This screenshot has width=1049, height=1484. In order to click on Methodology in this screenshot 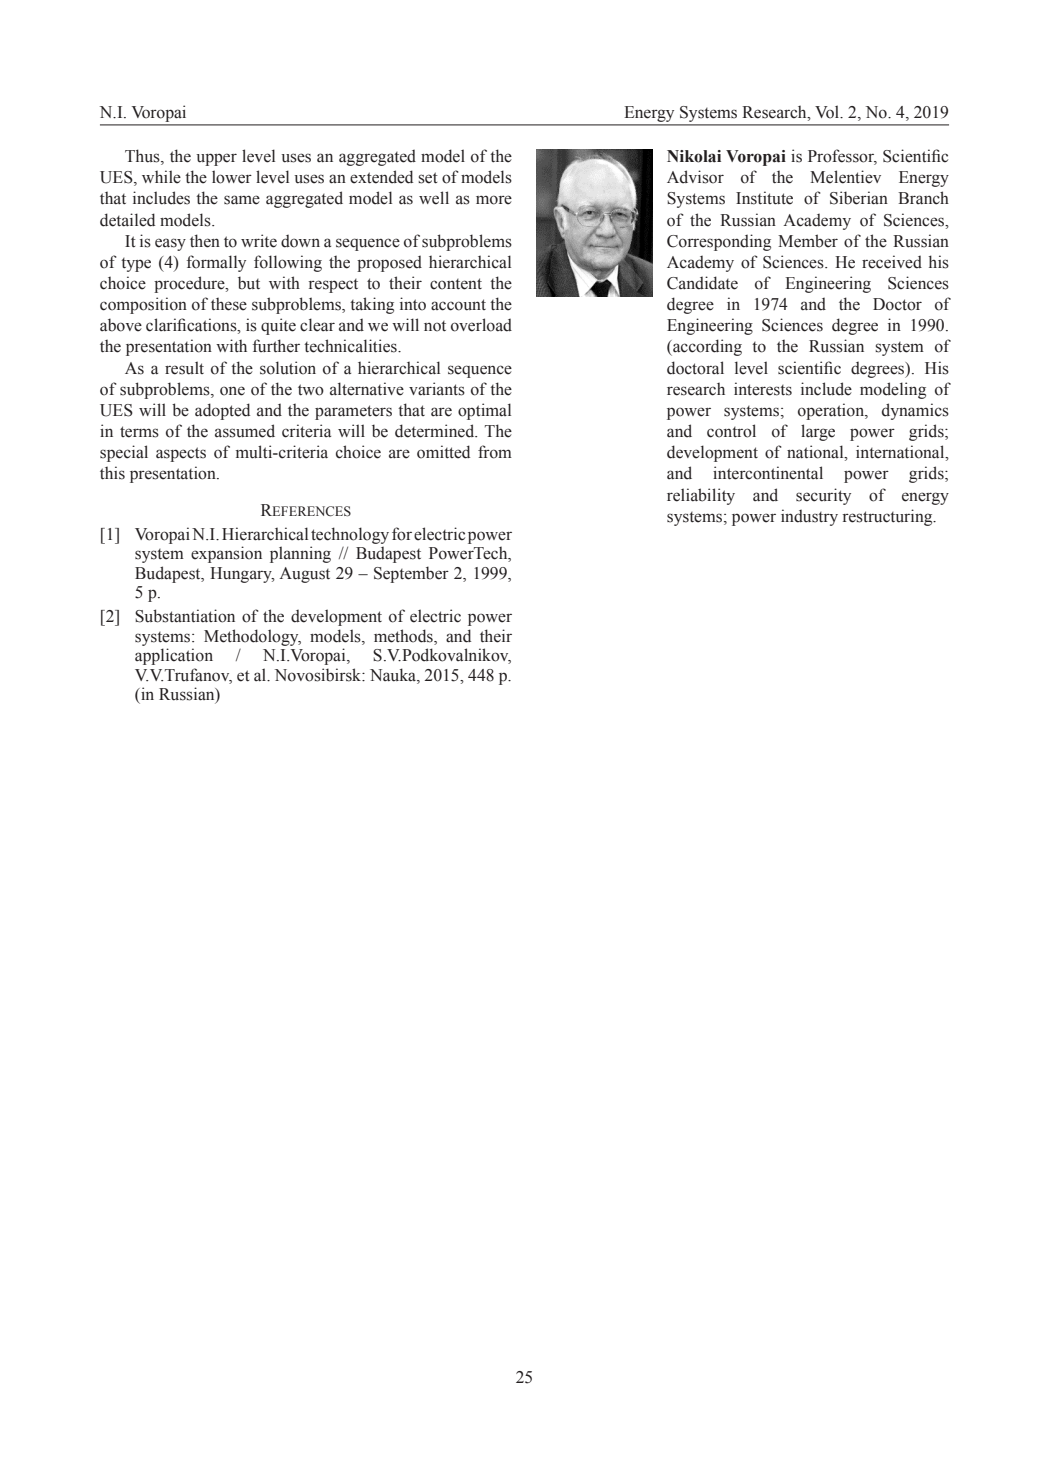, I will do `click(252, 637)`.
